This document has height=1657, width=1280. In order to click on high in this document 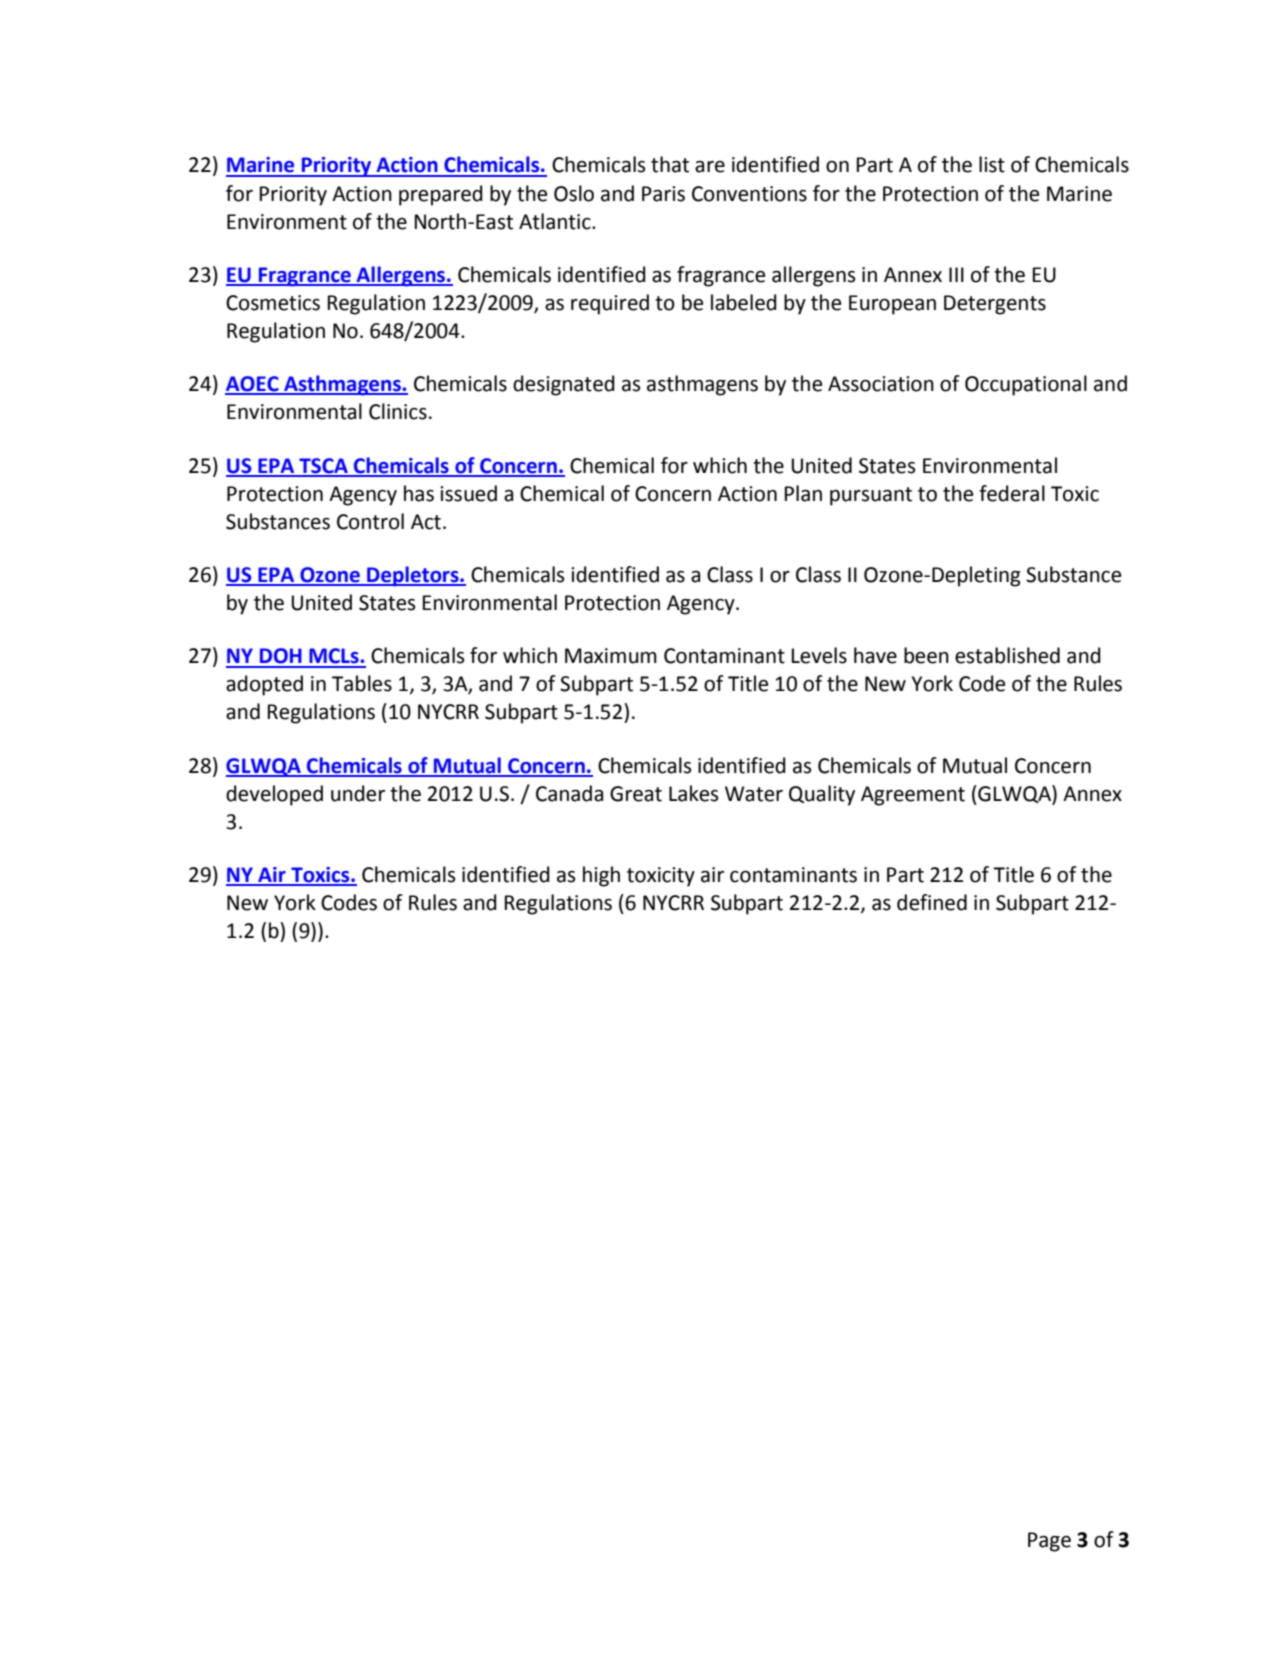, I will do `click(601, 876)`.
